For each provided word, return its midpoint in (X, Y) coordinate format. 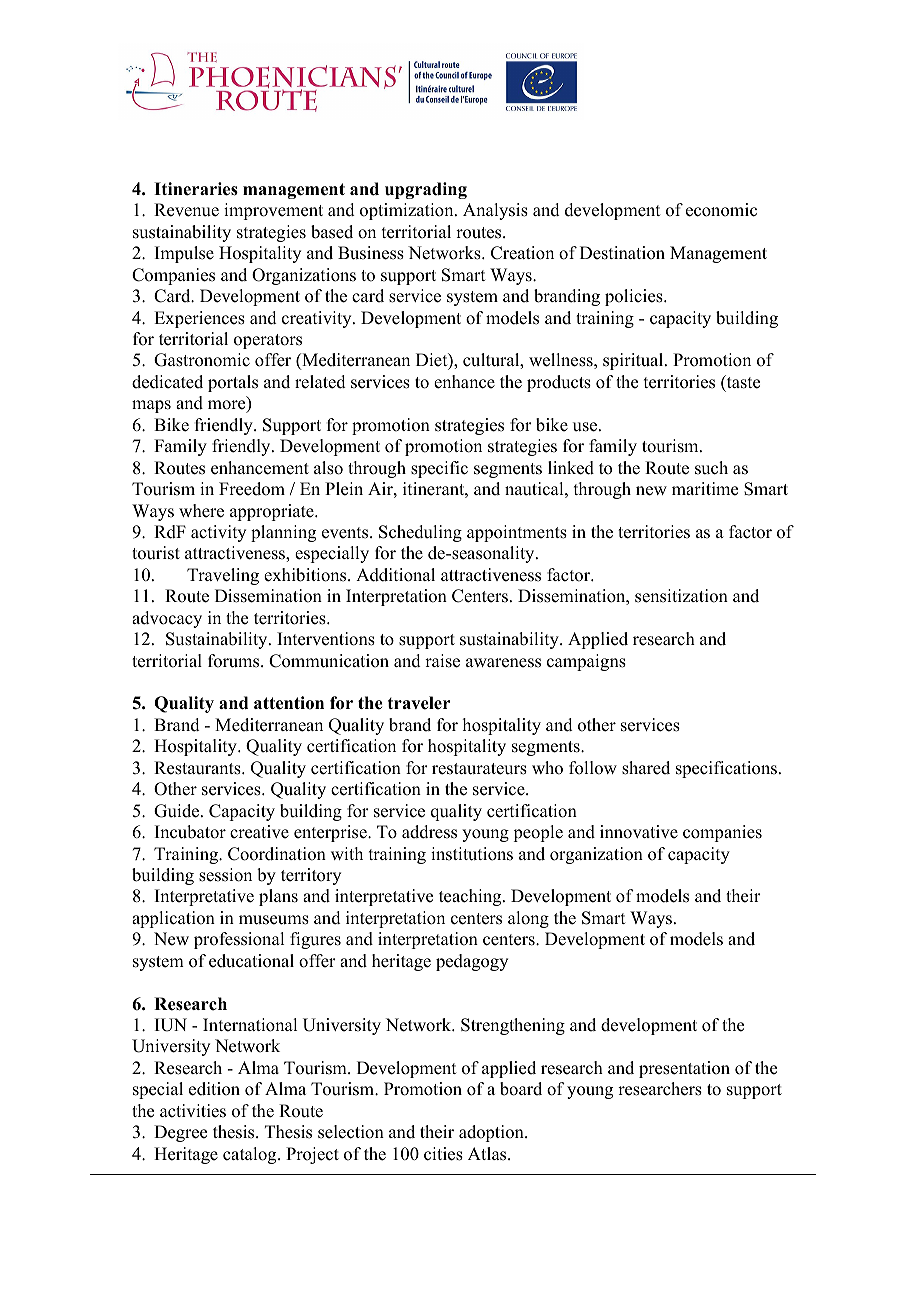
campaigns (586, 662)
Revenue (186, 210)
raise (442, 661)
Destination (622, 253)
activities (193, 1111)
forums (235, 661)
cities (443, 1154)
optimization (408, 211)
